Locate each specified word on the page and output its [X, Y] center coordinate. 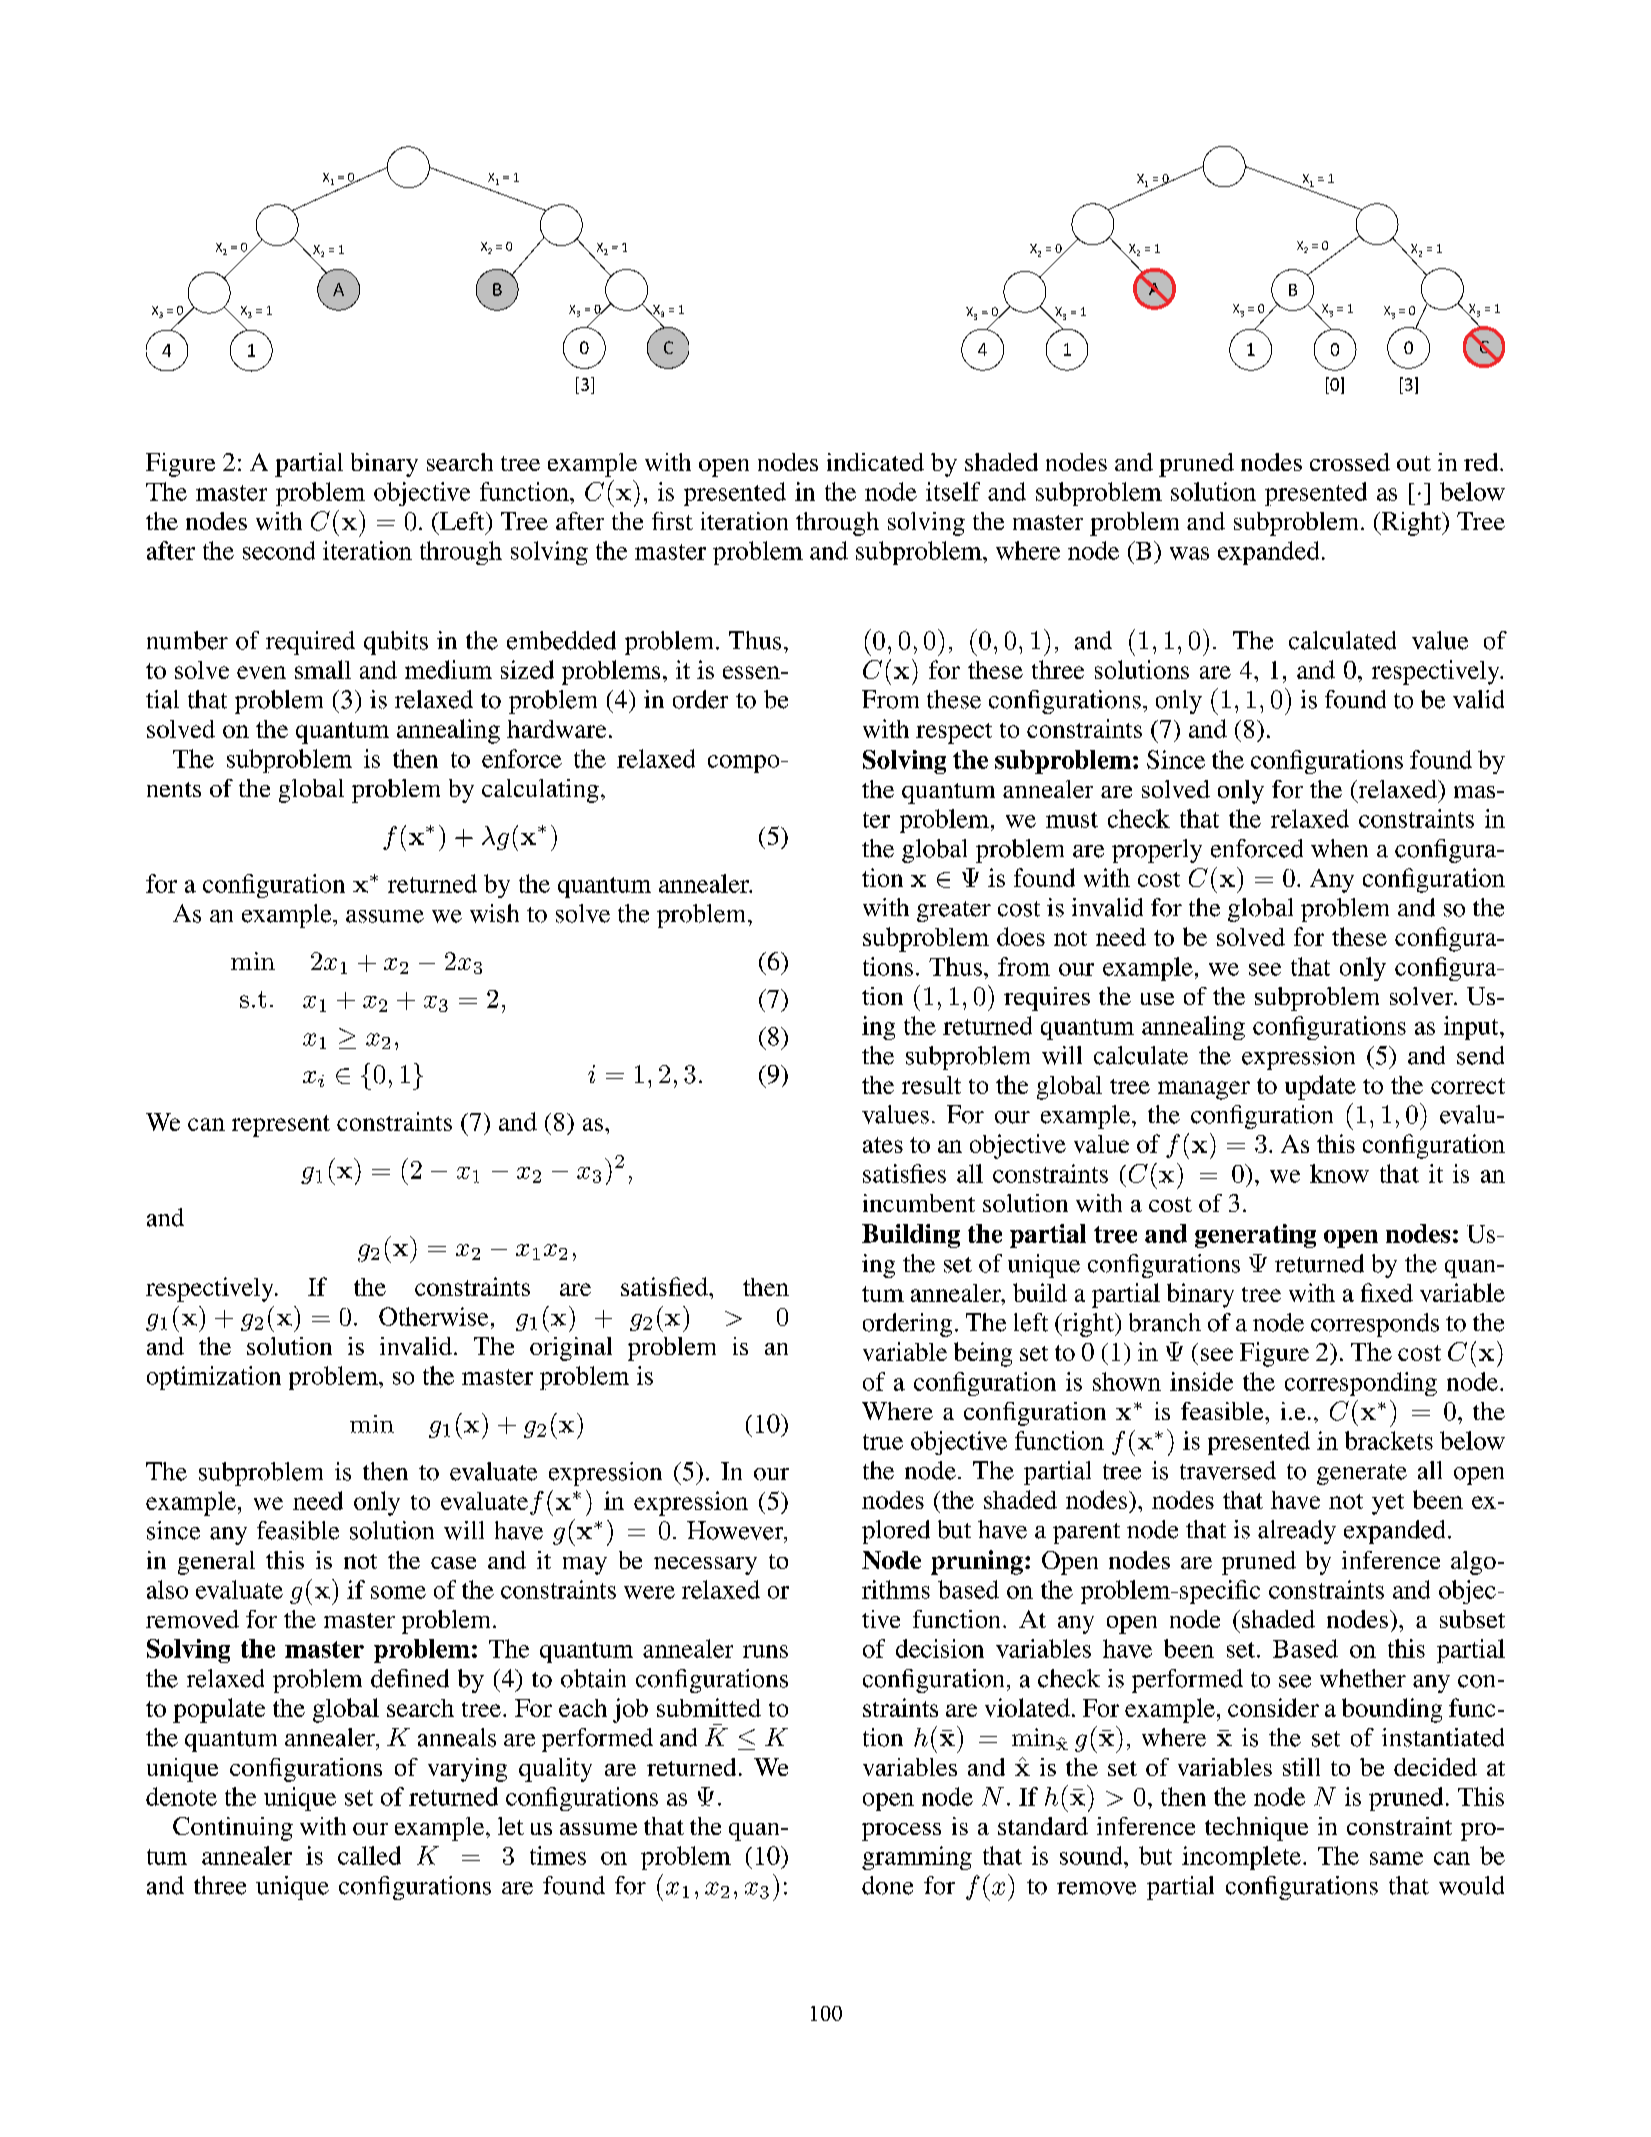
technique [1256, 1829]
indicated [875, 462]
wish [494, 913]
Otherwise [433, 1316]
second [279, 550]
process [901, 1832]
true [883, 1442]
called [369, 1855]
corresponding [1361, 1384]
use [1157, 999]
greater [954, 911]
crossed [1350, 462]
